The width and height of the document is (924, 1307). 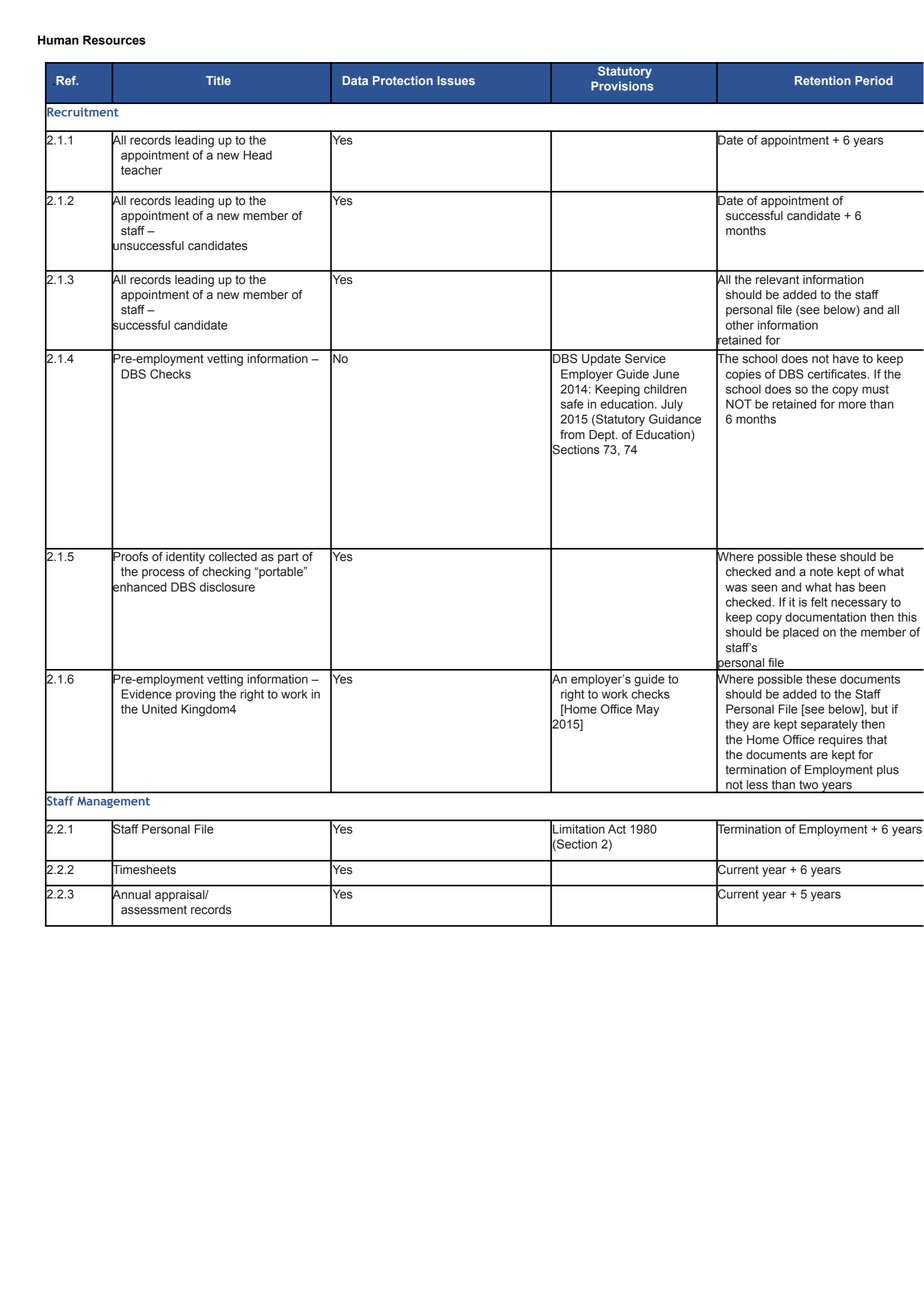 I want to click on process, so click(x=163, y=574).
